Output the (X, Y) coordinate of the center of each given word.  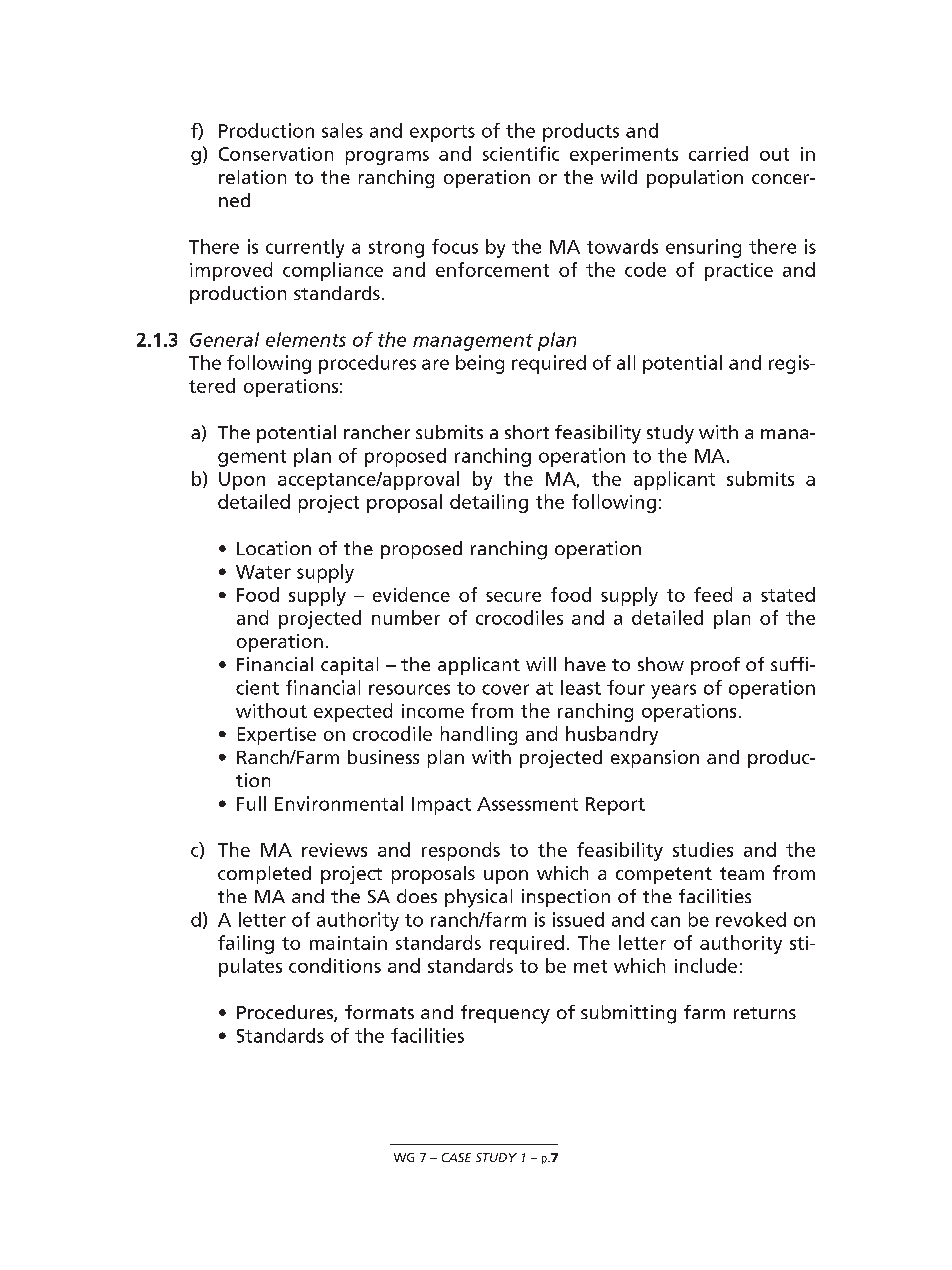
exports (442, 133)
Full (251, 803)
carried (718, 153)
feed (713, 594)
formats (379, 1012)
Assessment (527, 804)
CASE (456, 1157)
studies (703, 849)
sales (342, 130)
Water (263, 572)
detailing (489, 503)
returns (765, 1013)
